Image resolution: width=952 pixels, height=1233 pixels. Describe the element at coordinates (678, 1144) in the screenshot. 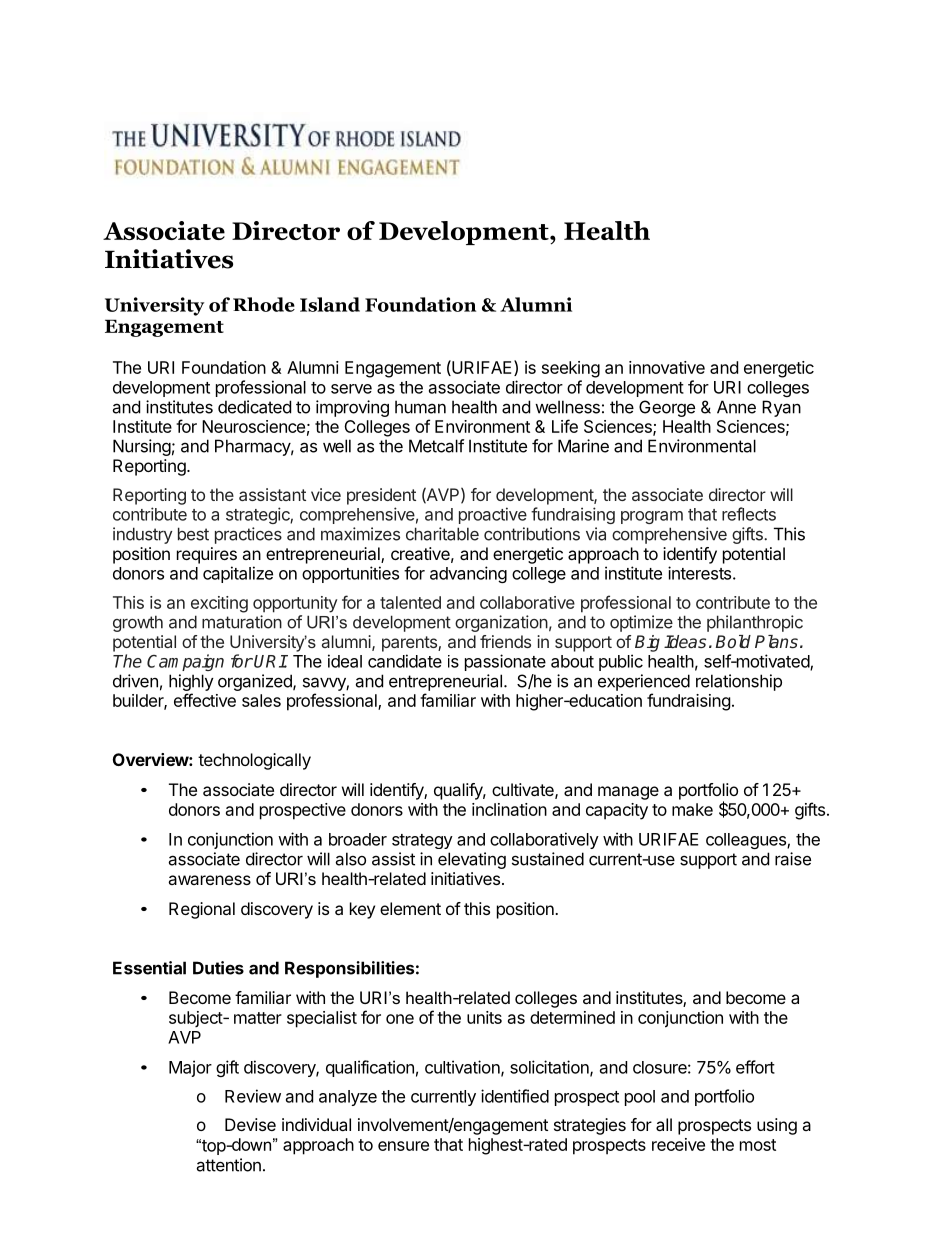

I see `receive` at that location.
